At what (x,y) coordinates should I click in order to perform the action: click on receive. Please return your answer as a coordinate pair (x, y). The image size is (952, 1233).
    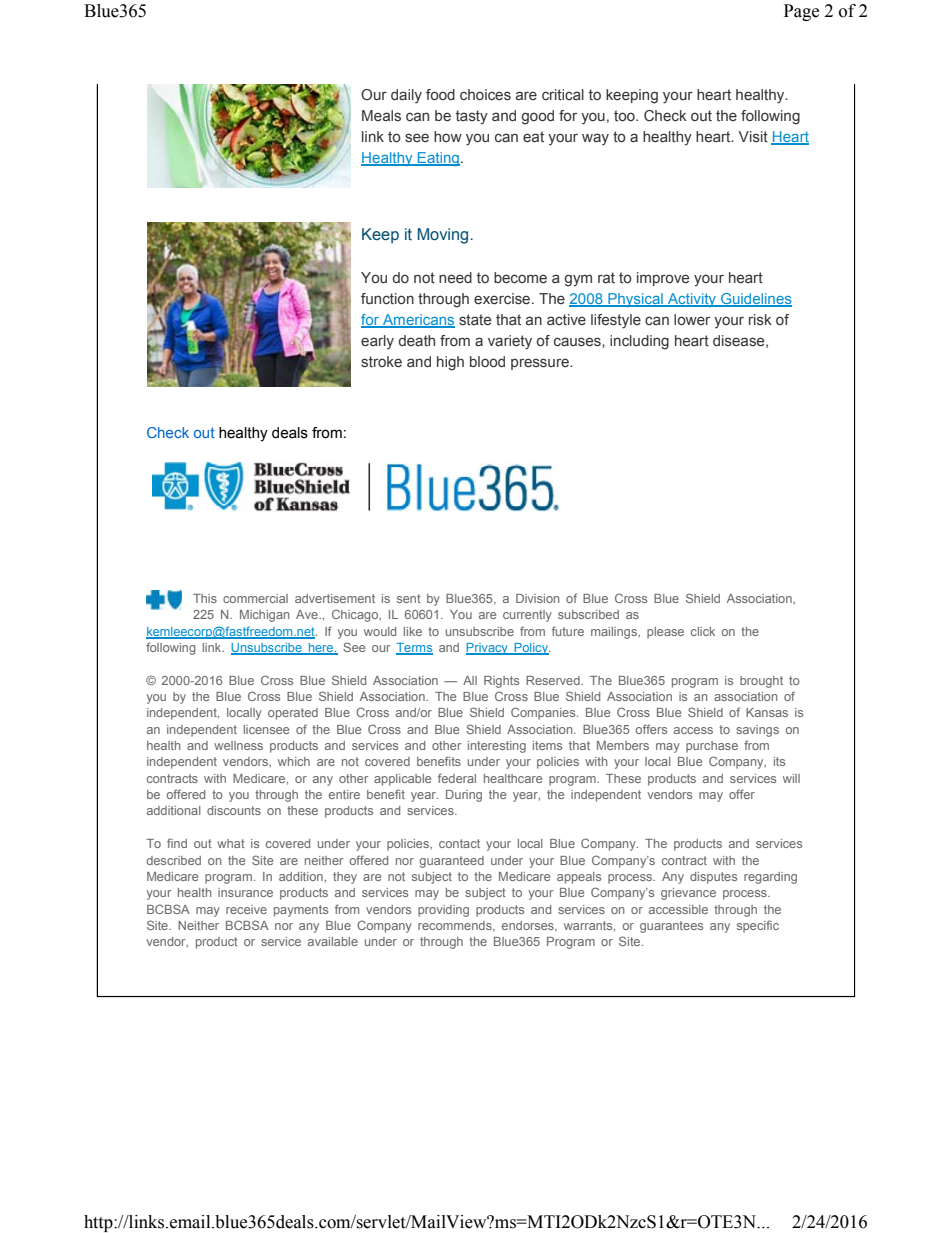
    Looking at the image, I should click on (246, 909).
